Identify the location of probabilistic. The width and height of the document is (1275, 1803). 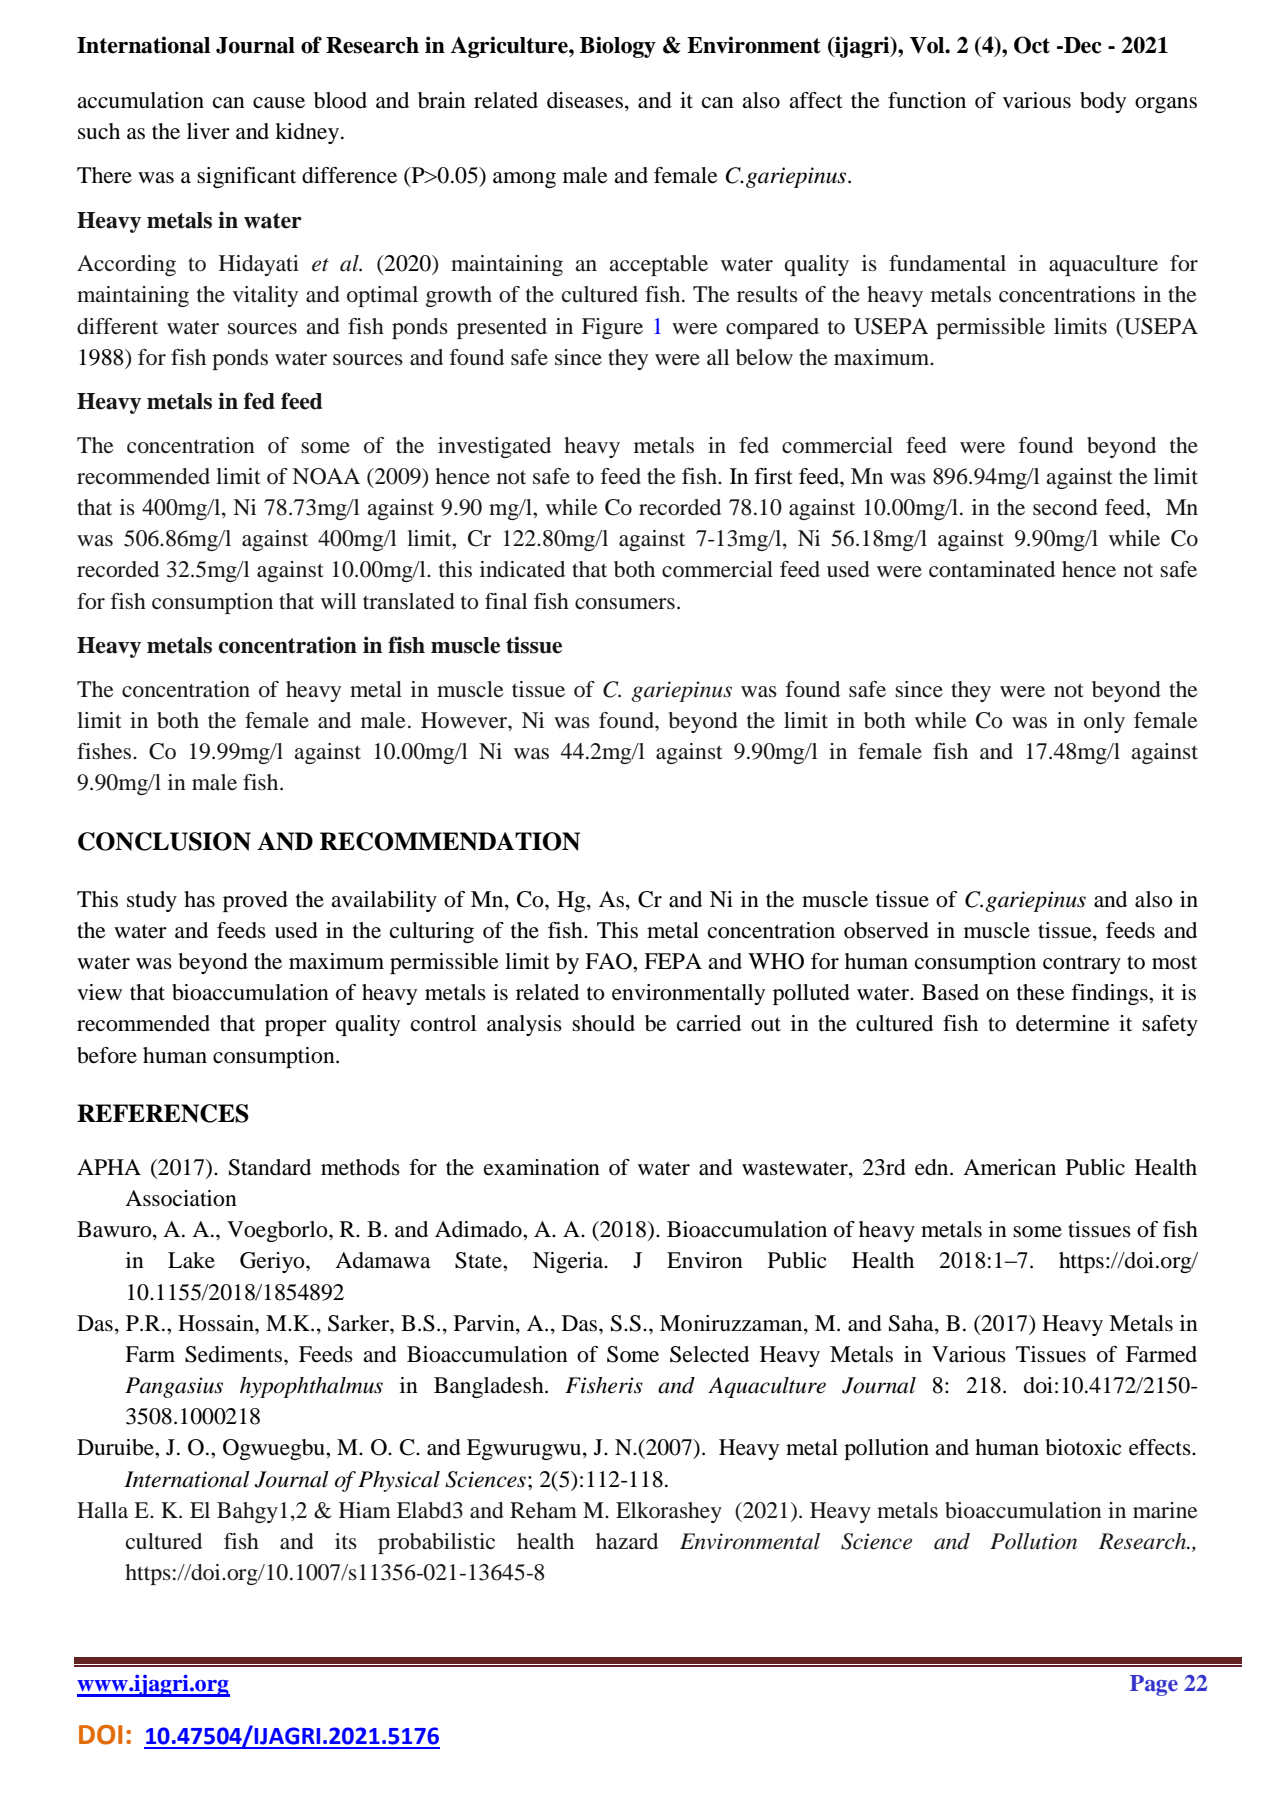
(436, 1543).
